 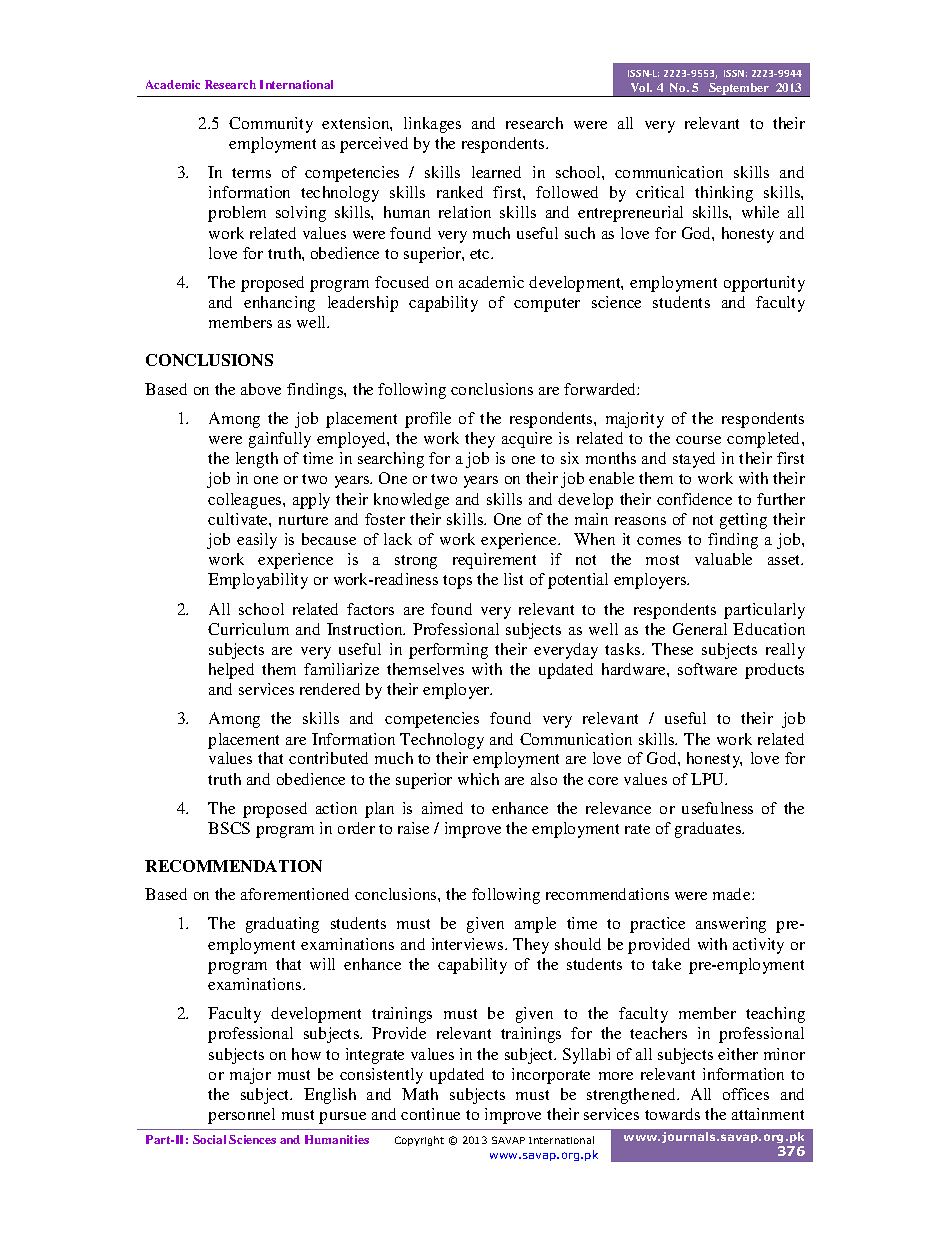 I want to click on above, so click(x=261, y=389).
